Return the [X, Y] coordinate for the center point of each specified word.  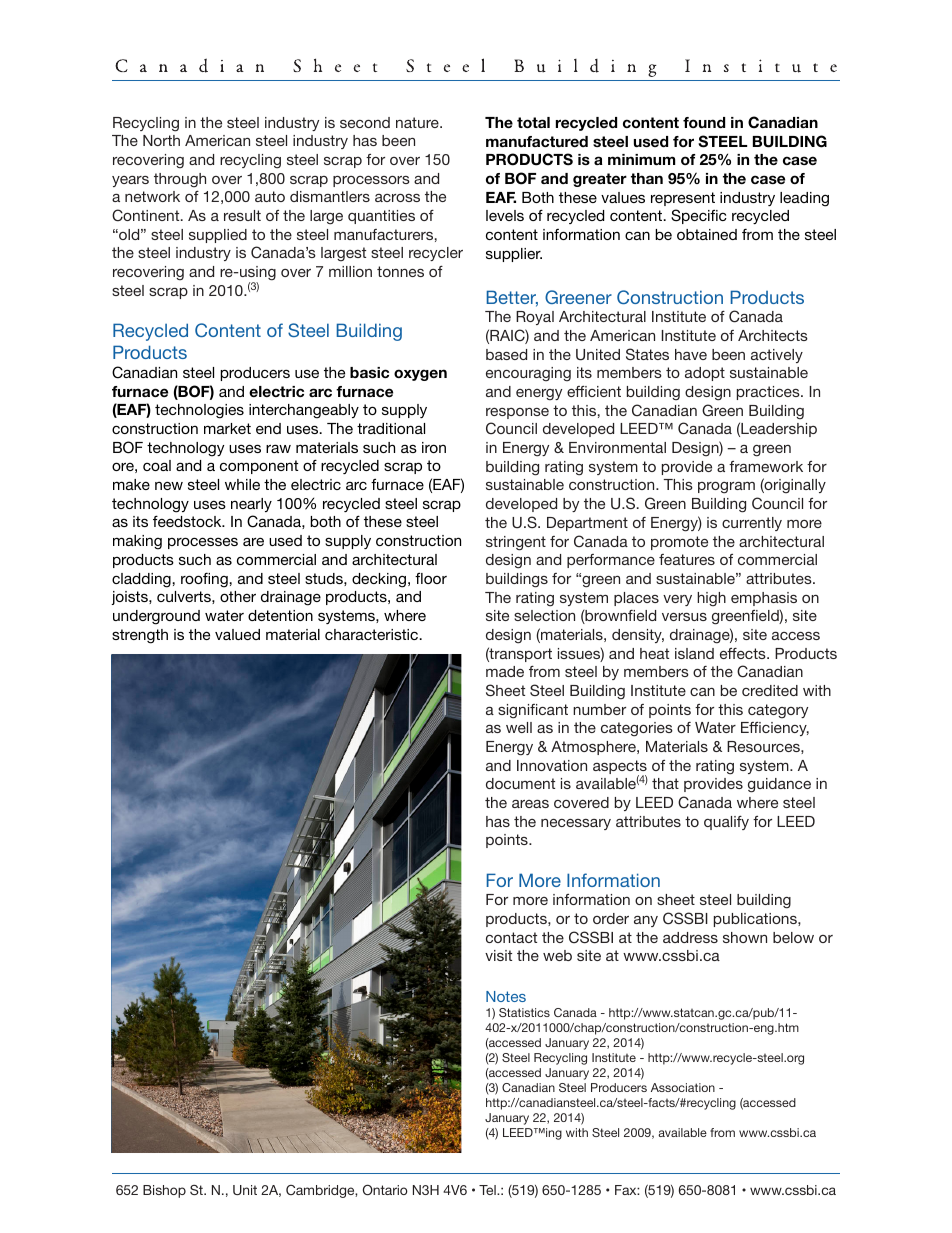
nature [418, 122]
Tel [488, 1190]
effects [744, 653]
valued [237, 634]
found [704, 122]
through [180, 180]
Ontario [385, 1189]
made [505, 671]
